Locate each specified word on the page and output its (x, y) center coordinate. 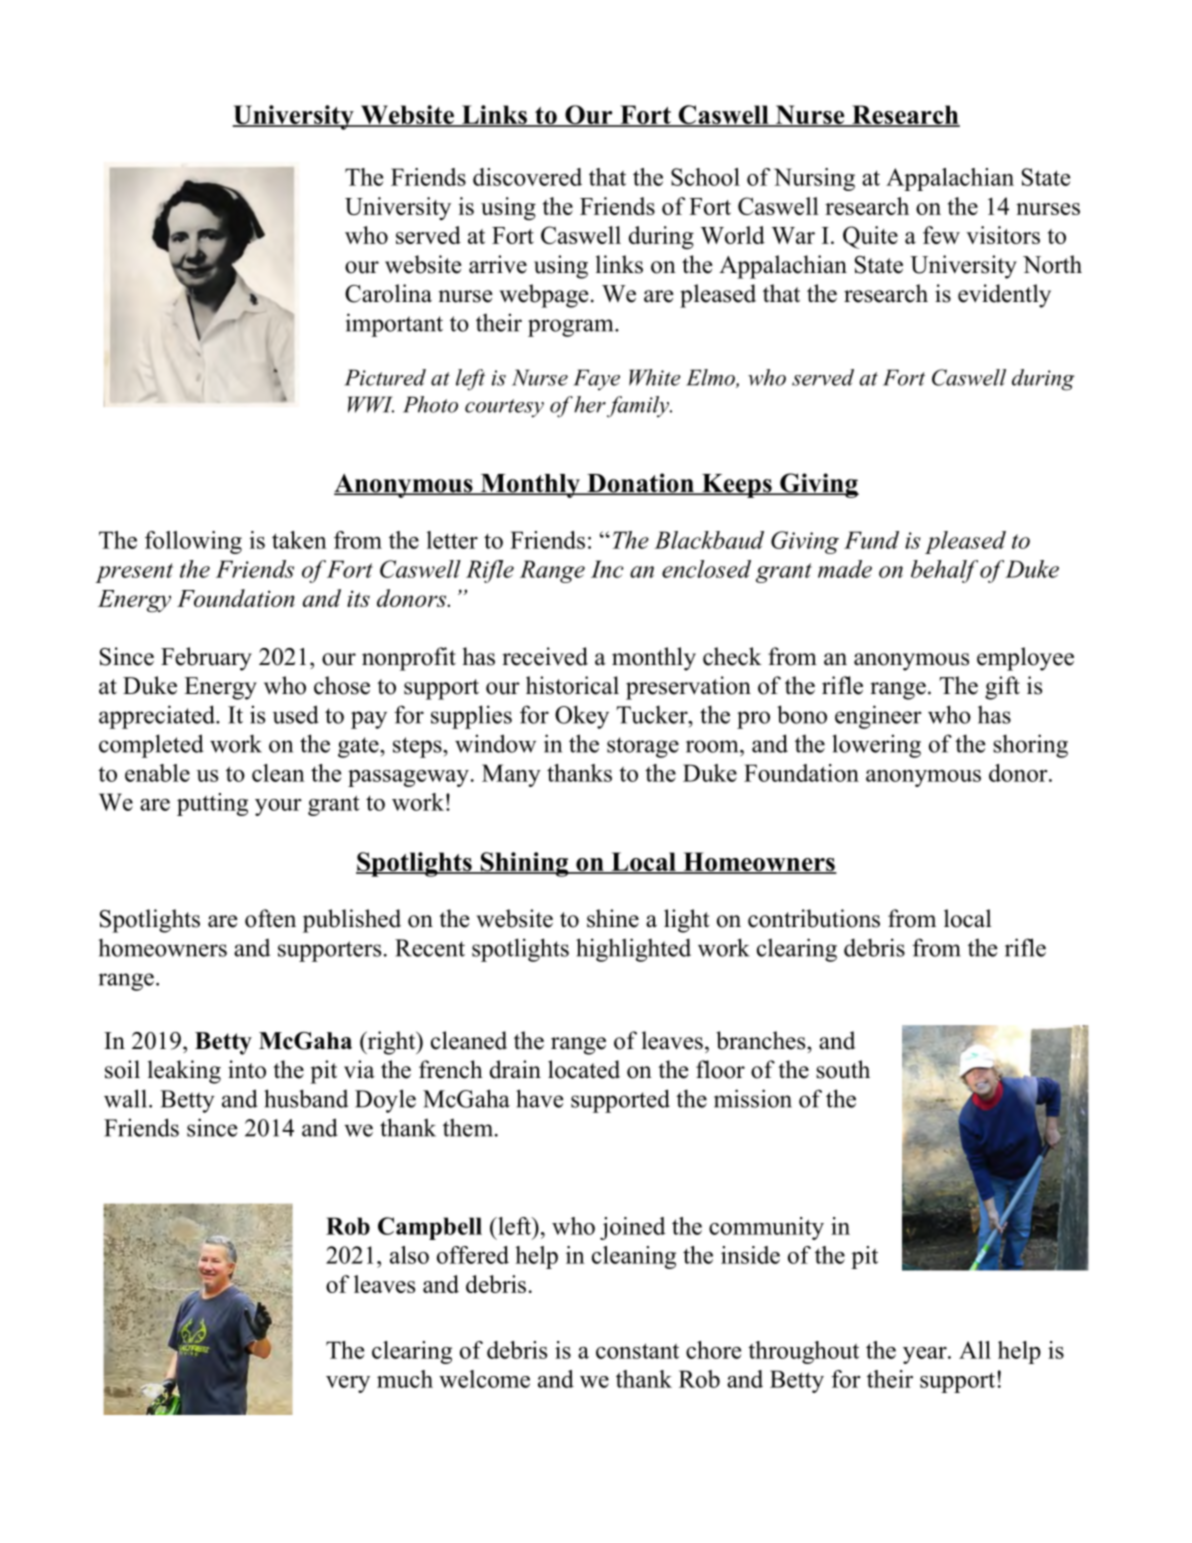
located (584, 1069)
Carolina (388, 293)
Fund (871, 540)
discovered (527, 177)
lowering (876, 746)
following (193, 542)
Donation (640, 484)
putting (212, 804)
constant (637, 1351)
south (843, 1069)
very (348, 1384)
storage (643, 747)
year (926, 1355)
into (247, 1069)
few (941, 235)
